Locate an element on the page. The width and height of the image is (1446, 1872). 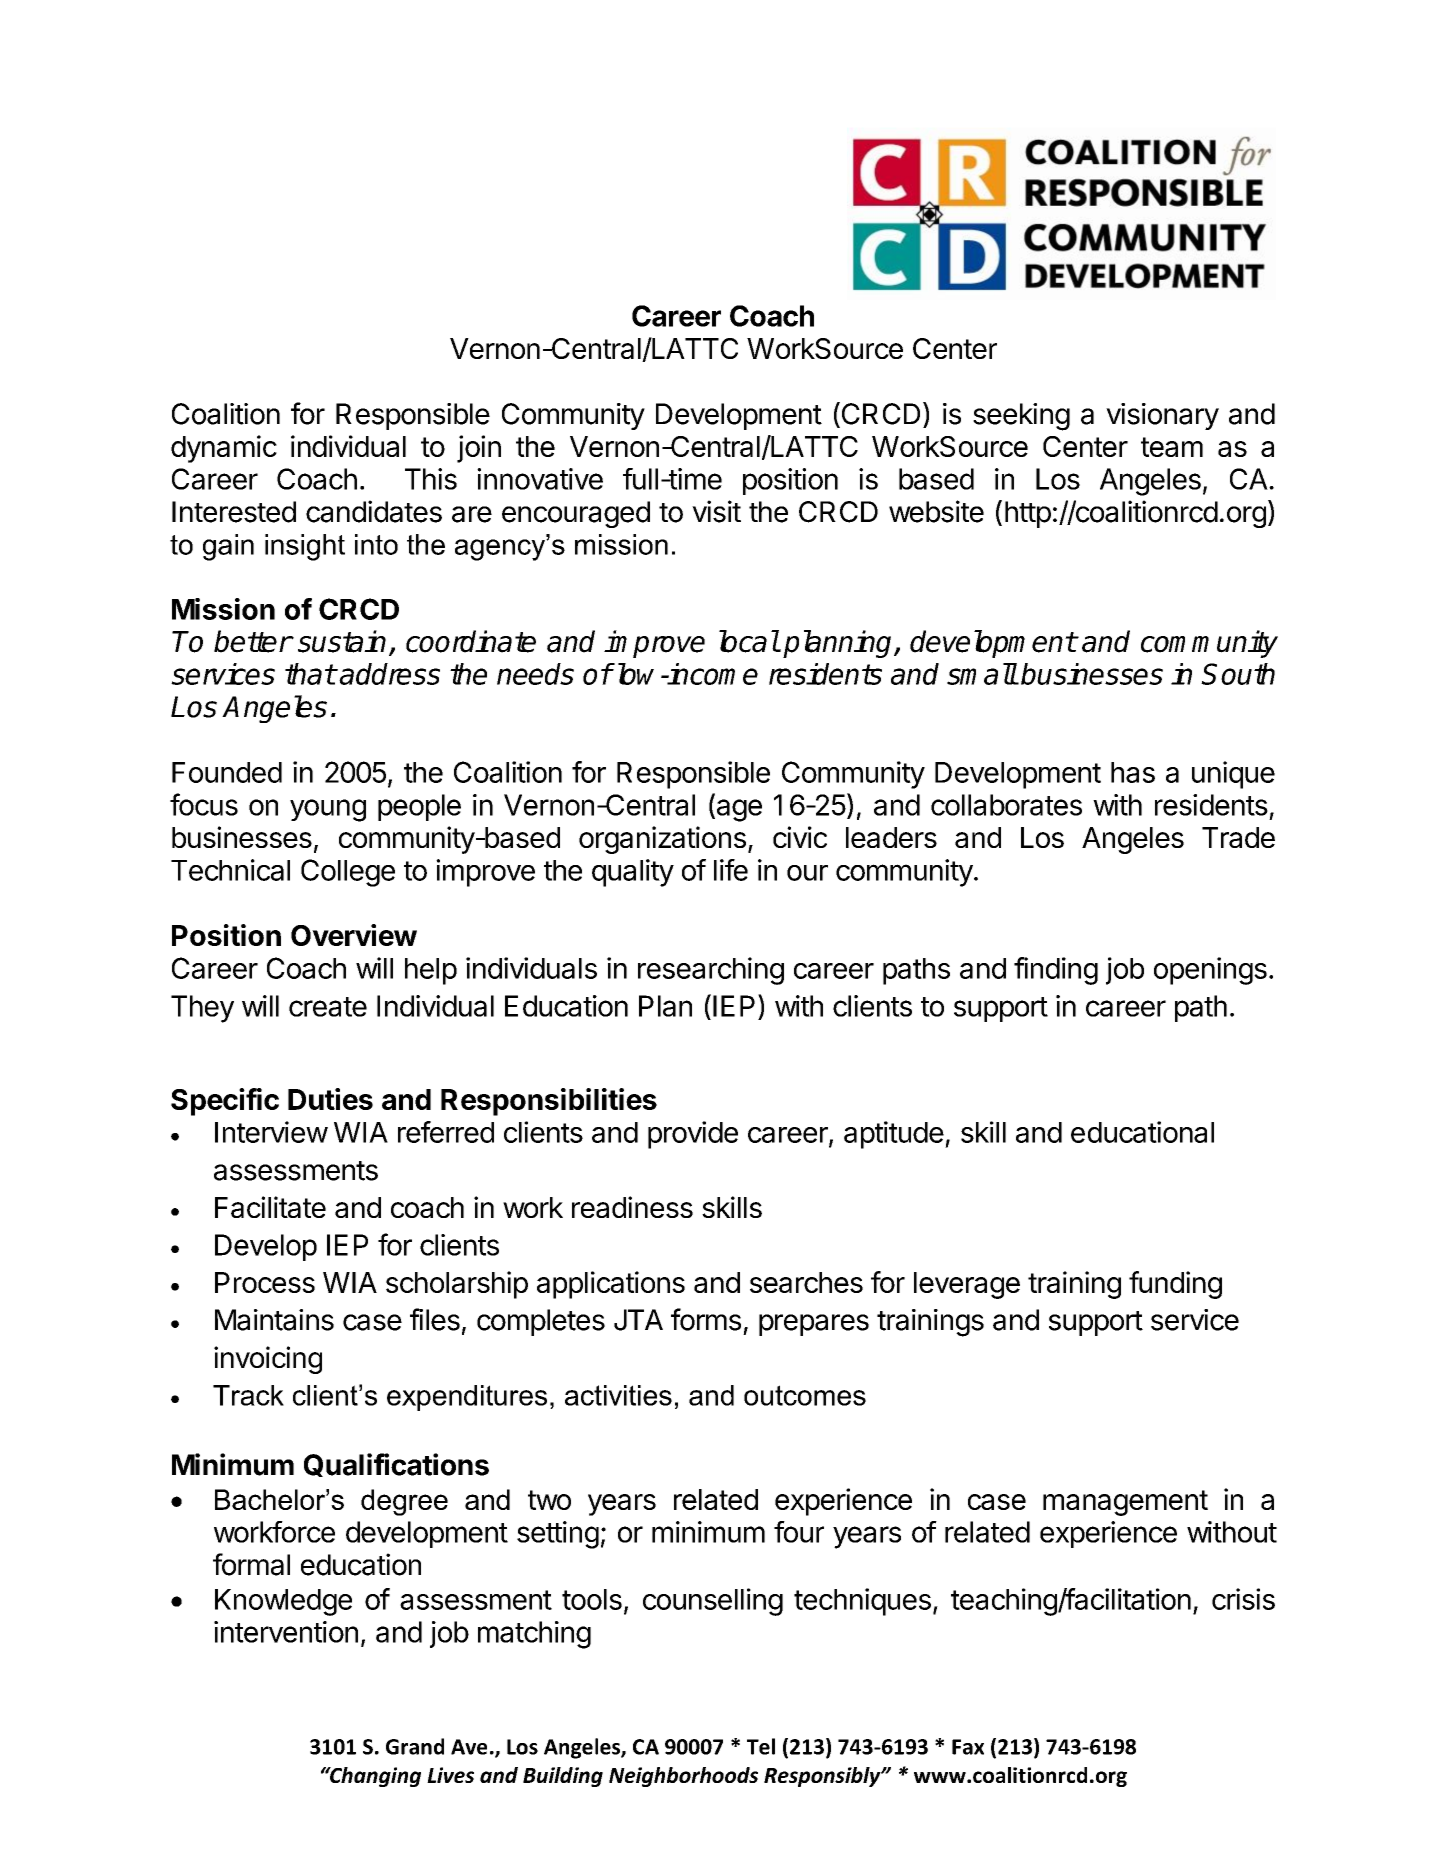
Duties is located at coordinates (330, 1099).
